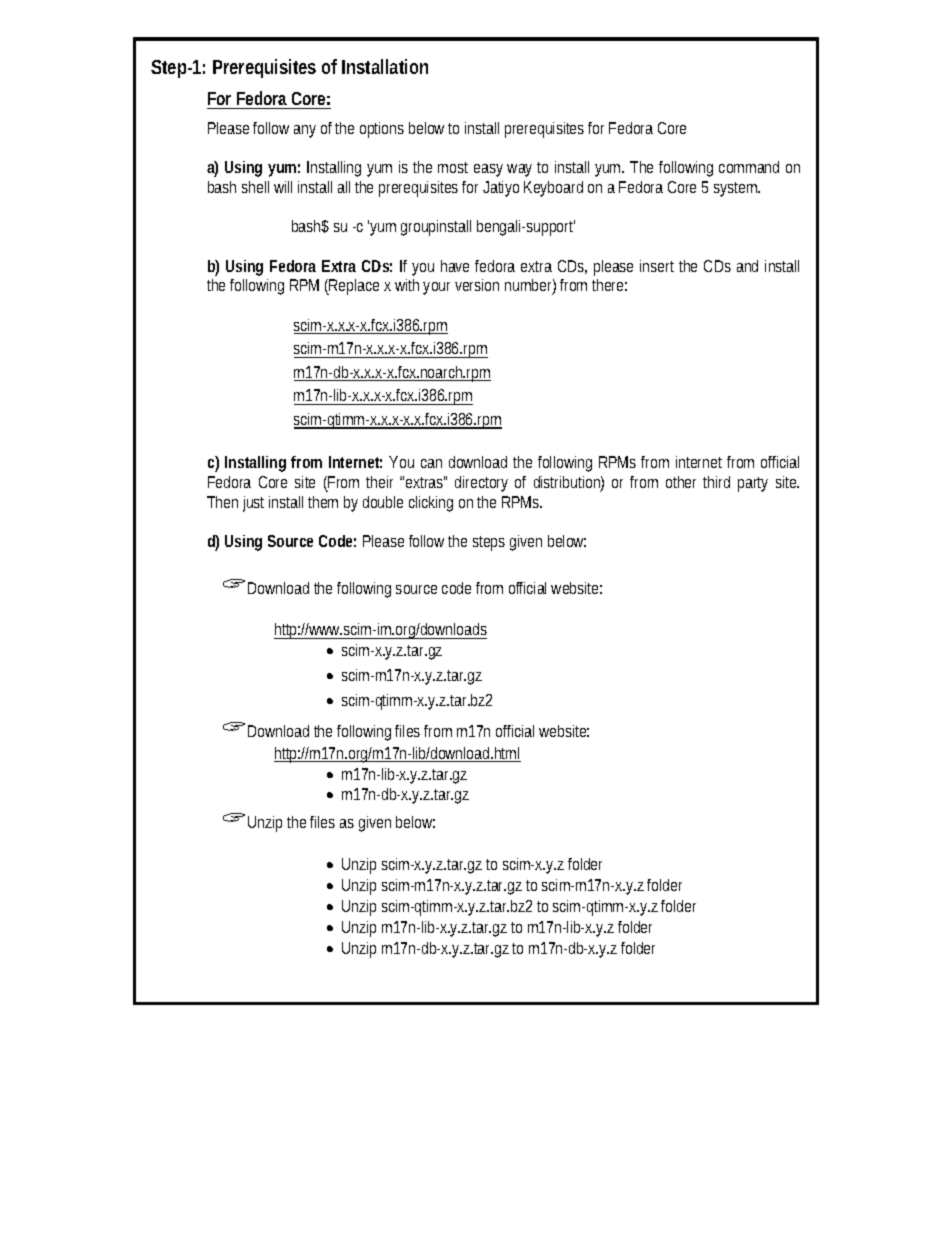 The height and width of the image is (1233, 952). What do you see at coordinates (323, 502) in the image?
I see `them` at bounding box center [323, 502].
